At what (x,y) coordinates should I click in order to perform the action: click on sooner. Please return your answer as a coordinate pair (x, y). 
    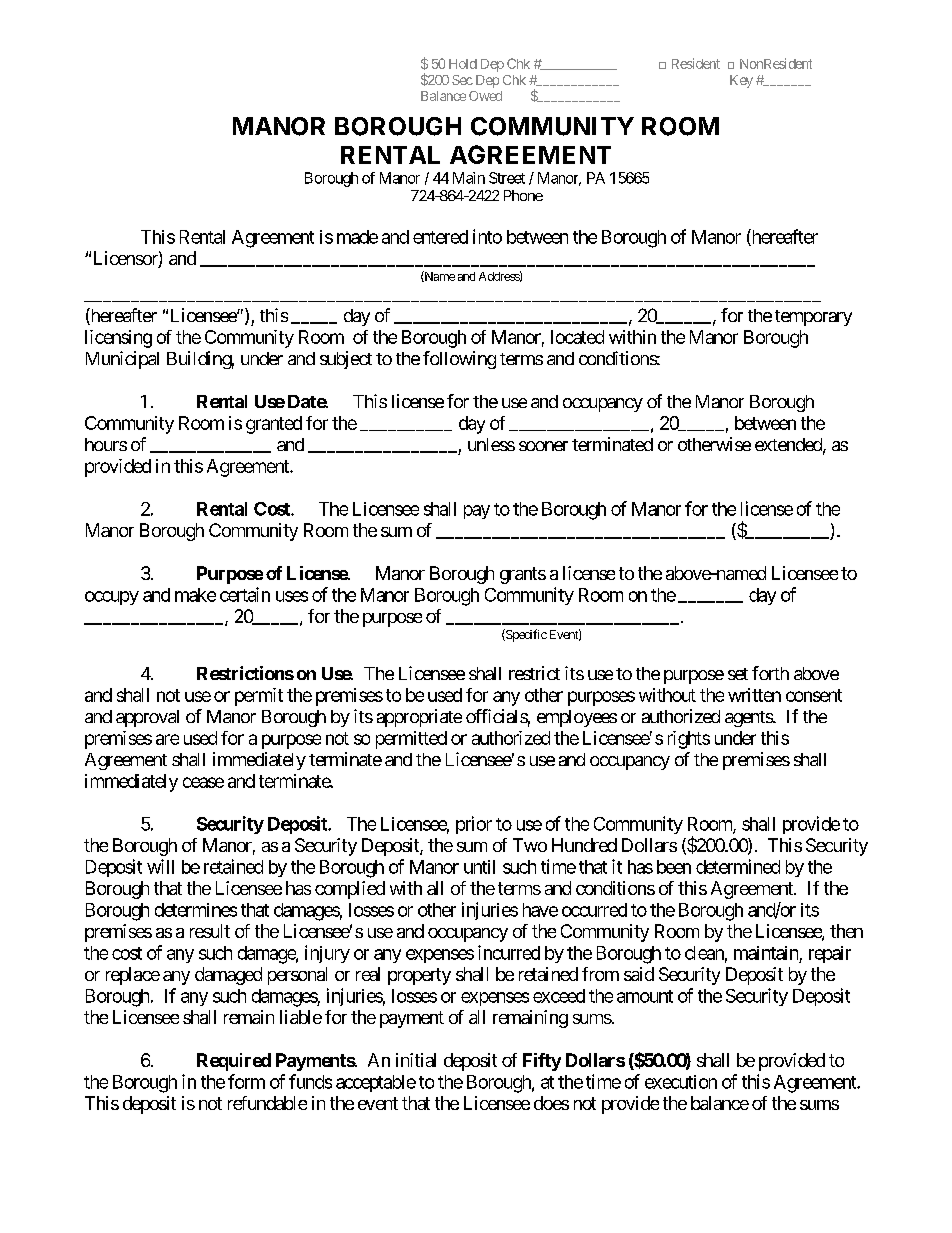
    Looking at the image, I should click on (543, 446).
